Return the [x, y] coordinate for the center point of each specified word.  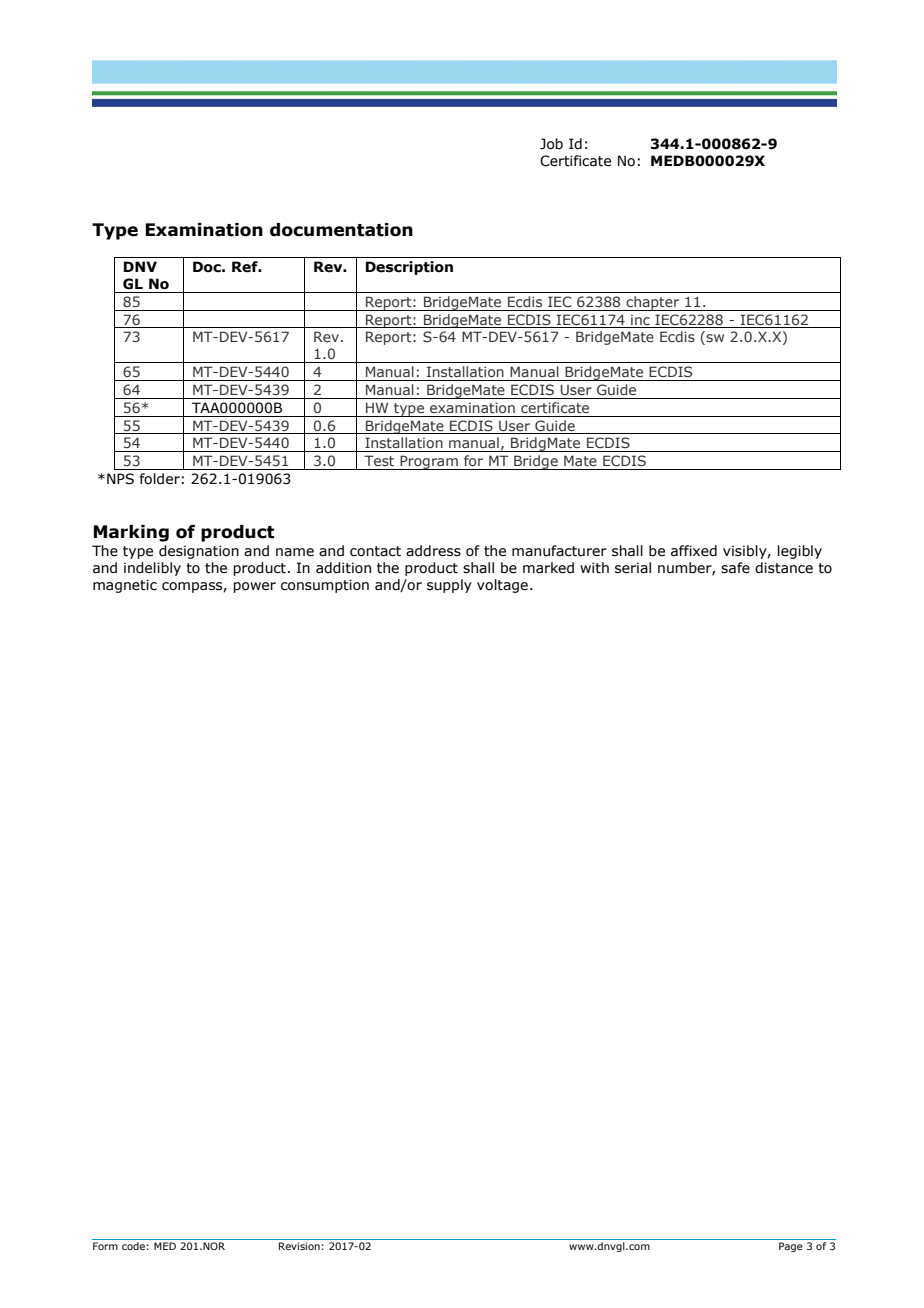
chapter [653, 303]
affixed [694, 551]
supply [449, 586]
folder [160, 479]
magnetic [125, 586]
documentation [341, 230]
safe [735, 568]
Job [551, 144]
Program [429, 462]
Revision [299, 1246]
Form [105, 1246]
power [254, 587]
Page [791, 1247]
